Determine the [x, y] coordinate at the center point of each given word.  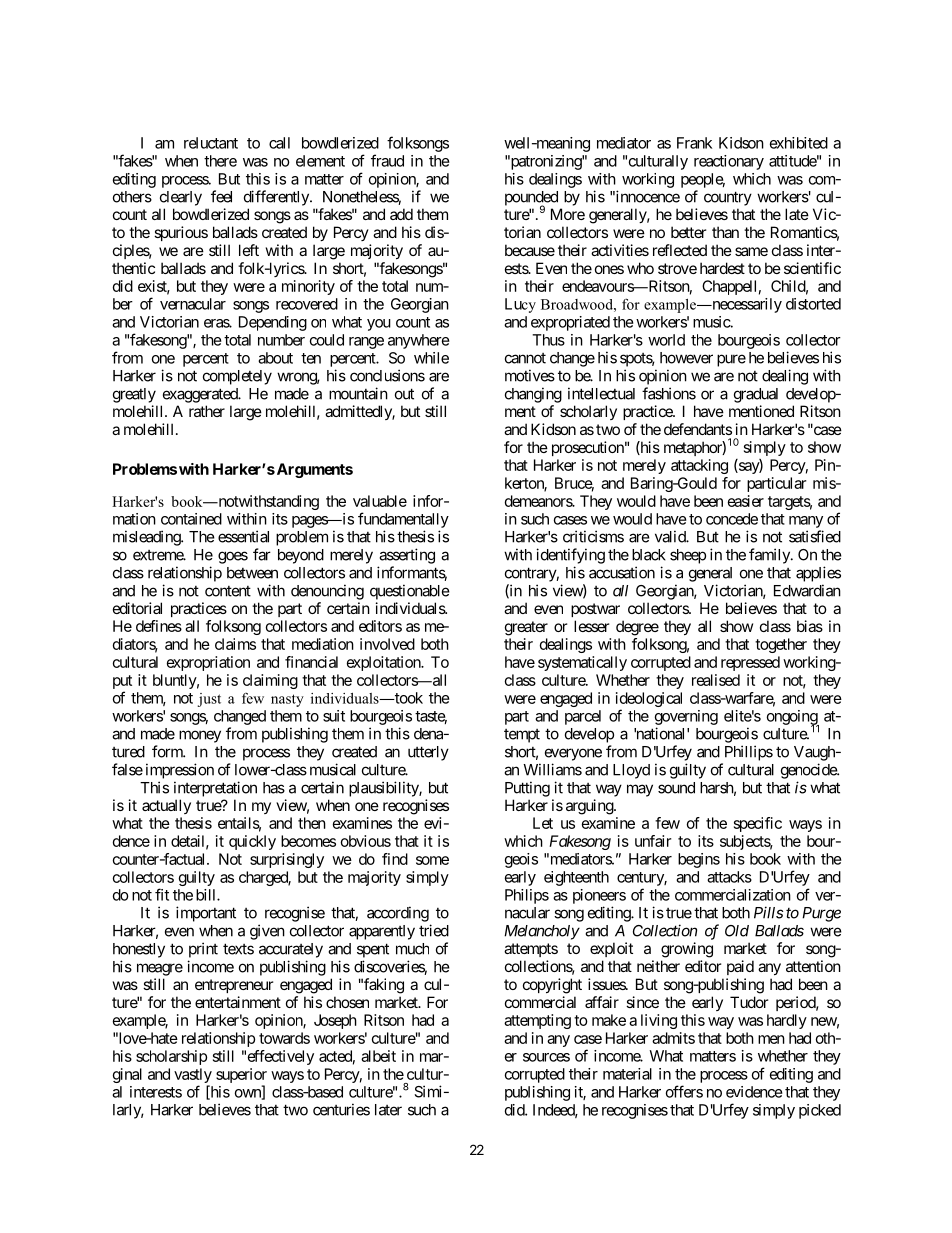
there [220, 161]
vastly [193, 1075]
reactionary [729, 162]
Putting [527, 789]
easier [746, 501]
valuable [380, 501]
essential [243, 536]
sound [676, 788]
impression [180, 771]
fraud [387, 160]
